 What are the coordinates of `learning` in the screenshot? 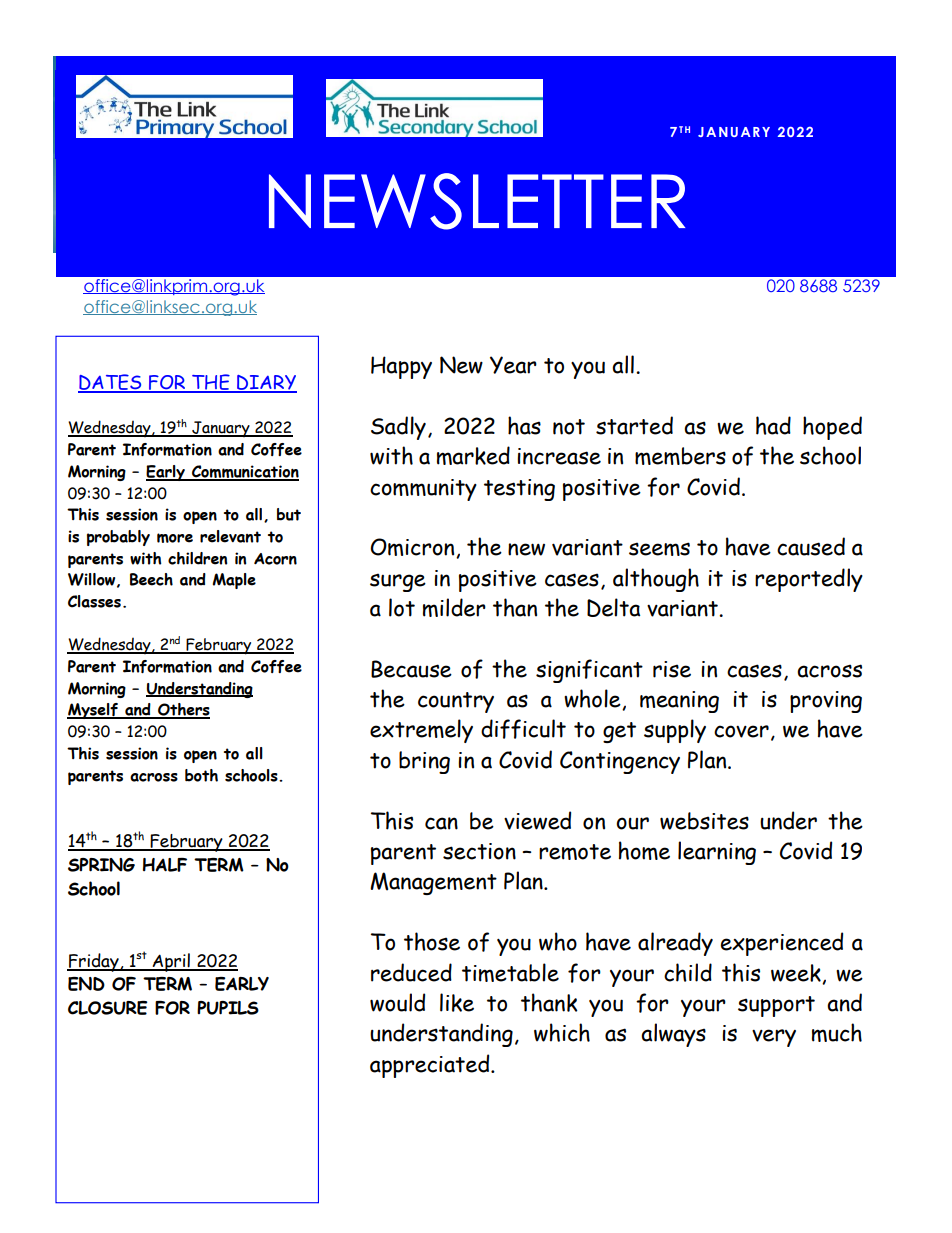 It's located at (717, 853).
